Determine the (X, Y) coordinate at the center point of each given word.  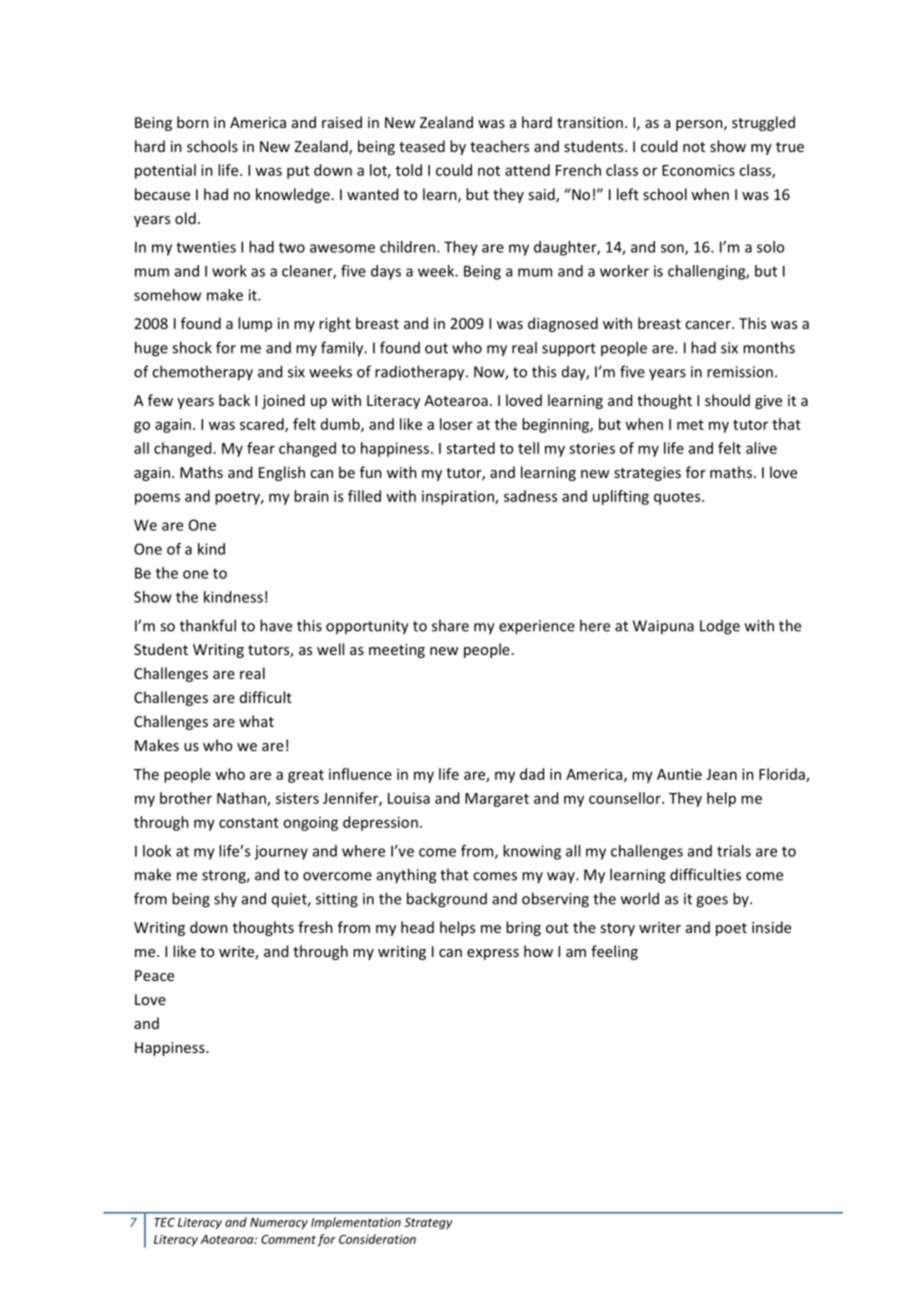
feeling (614, 952)
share (450, 625)
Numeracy (279, 1223)
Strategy (428, 1224)
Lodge (720, 627)
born (193, 122)
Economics (698, 170)
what (256, 721)
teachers (499, 146)
